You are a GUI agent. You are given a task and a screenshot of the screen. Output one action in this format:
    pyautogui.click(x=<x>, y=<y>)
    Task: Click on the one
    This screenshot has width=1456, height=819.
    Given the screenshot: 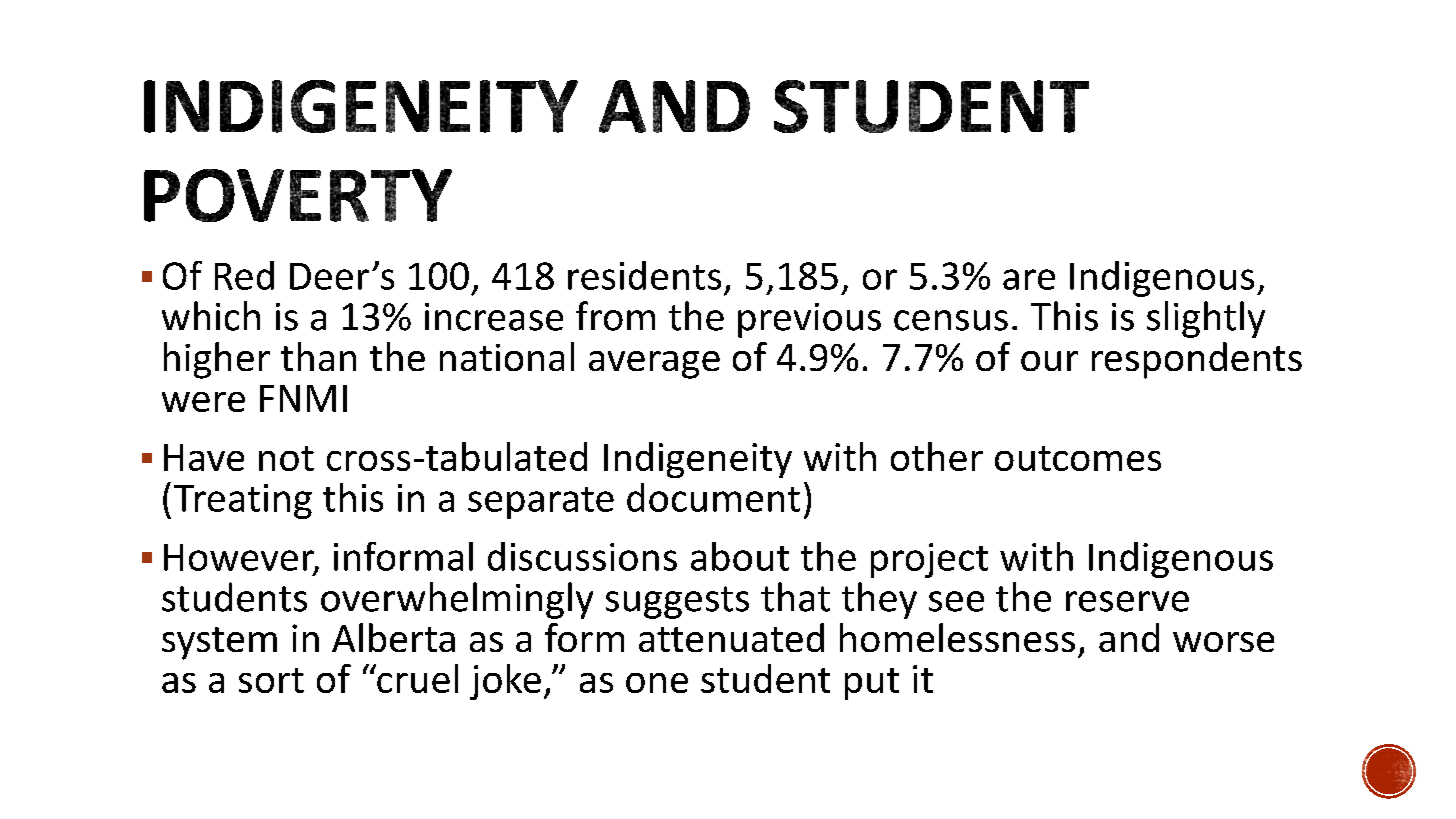 What is the action you would take?
    pyautogui.click(x=657, y=683)
